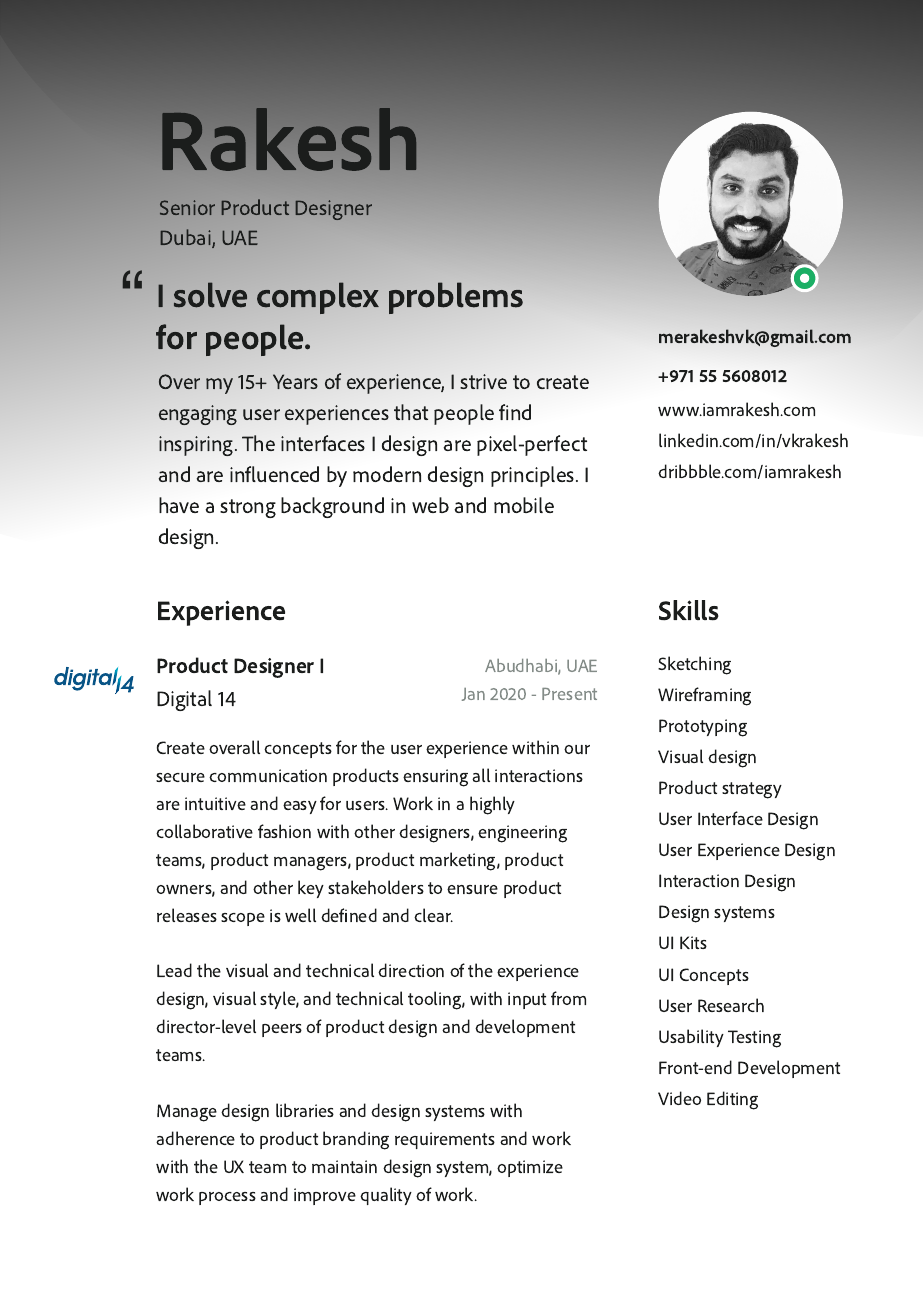  What do you see at coordinates (483, 381) in the screenshot?
I see `strive` at bounding box center [483, 381].
